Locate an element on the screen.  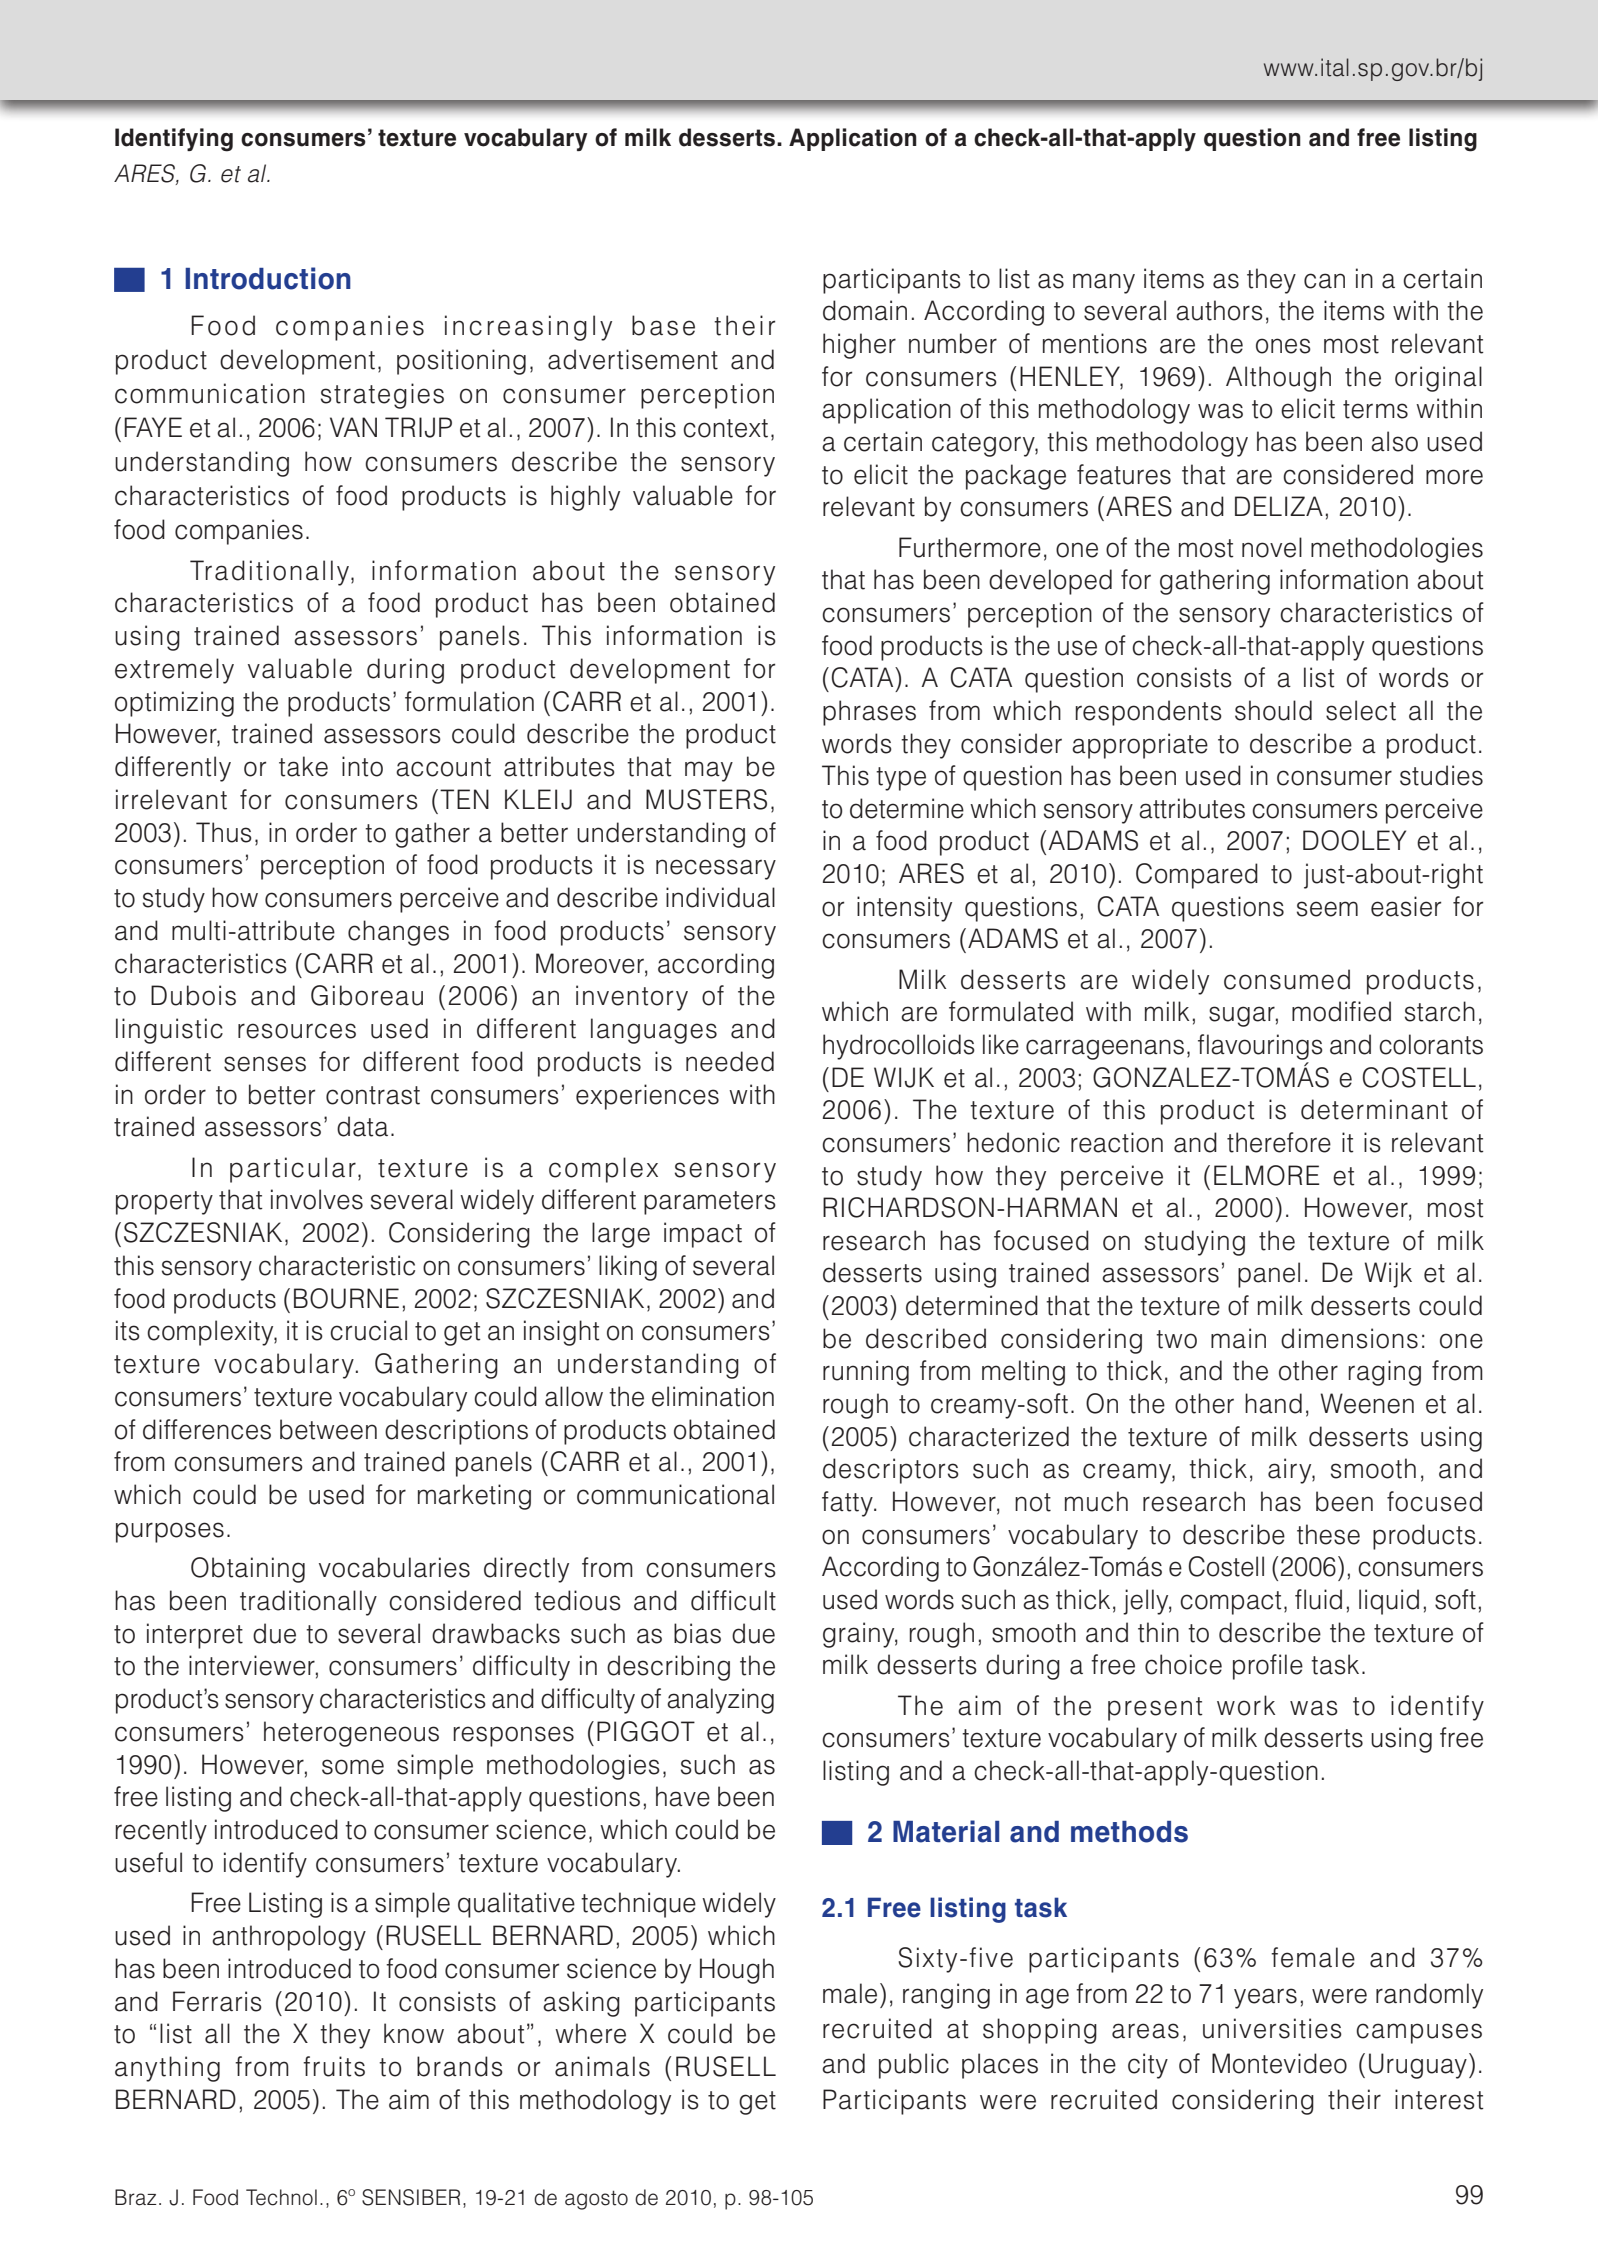
Introduction is located at coordinates (268, 278).
